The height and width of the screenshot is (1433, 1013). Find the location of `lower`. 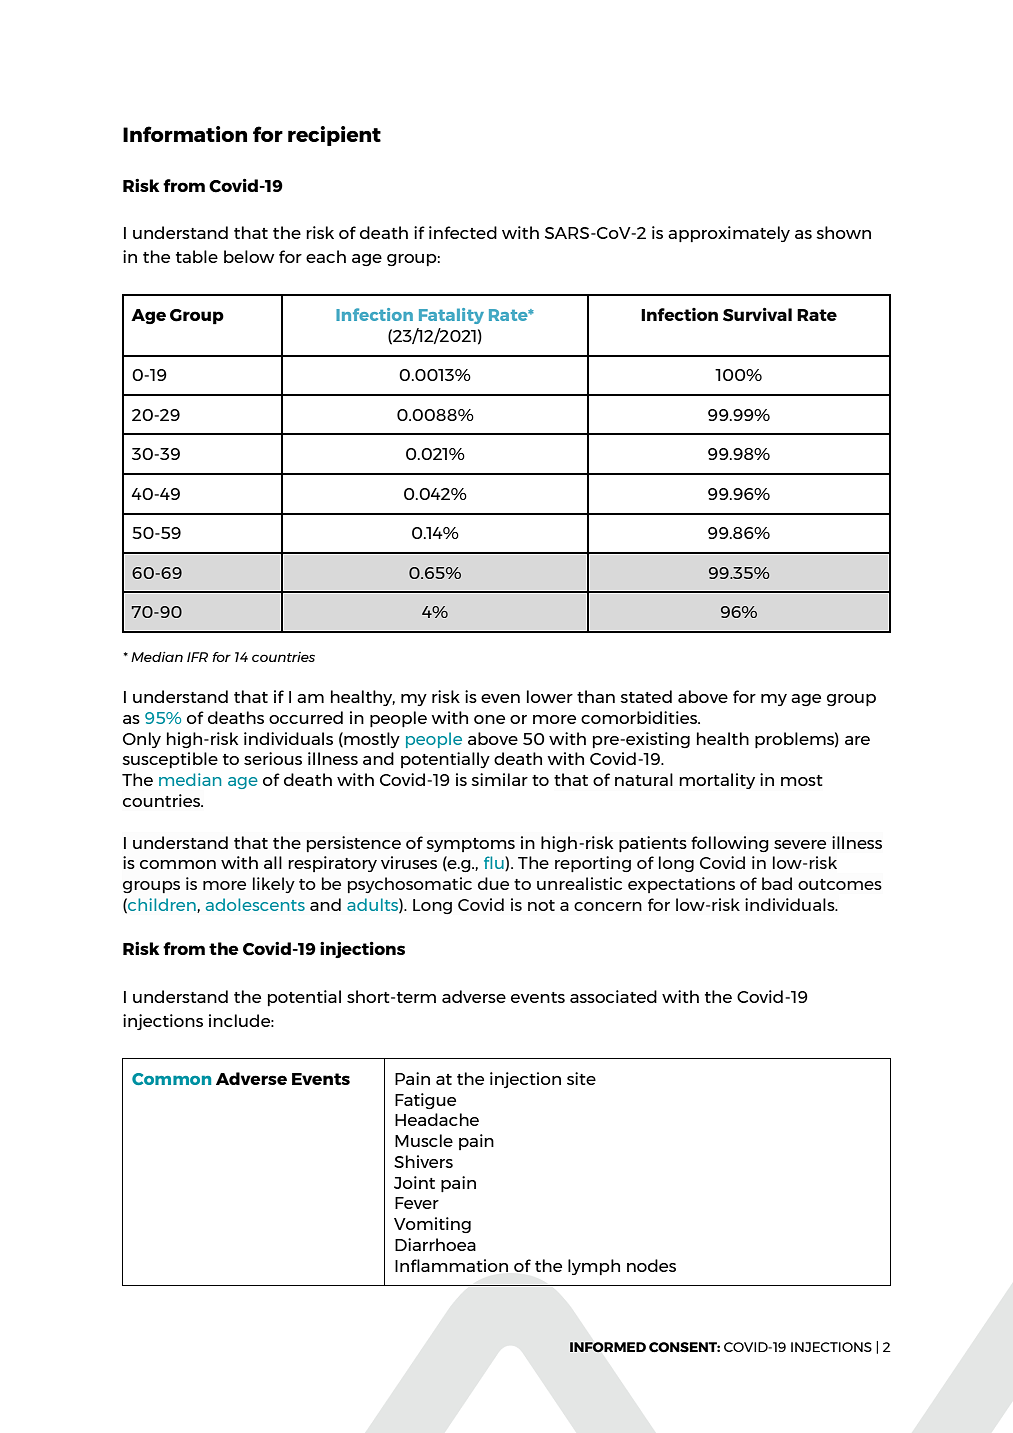

lower is located at coordinates (550, 696).
